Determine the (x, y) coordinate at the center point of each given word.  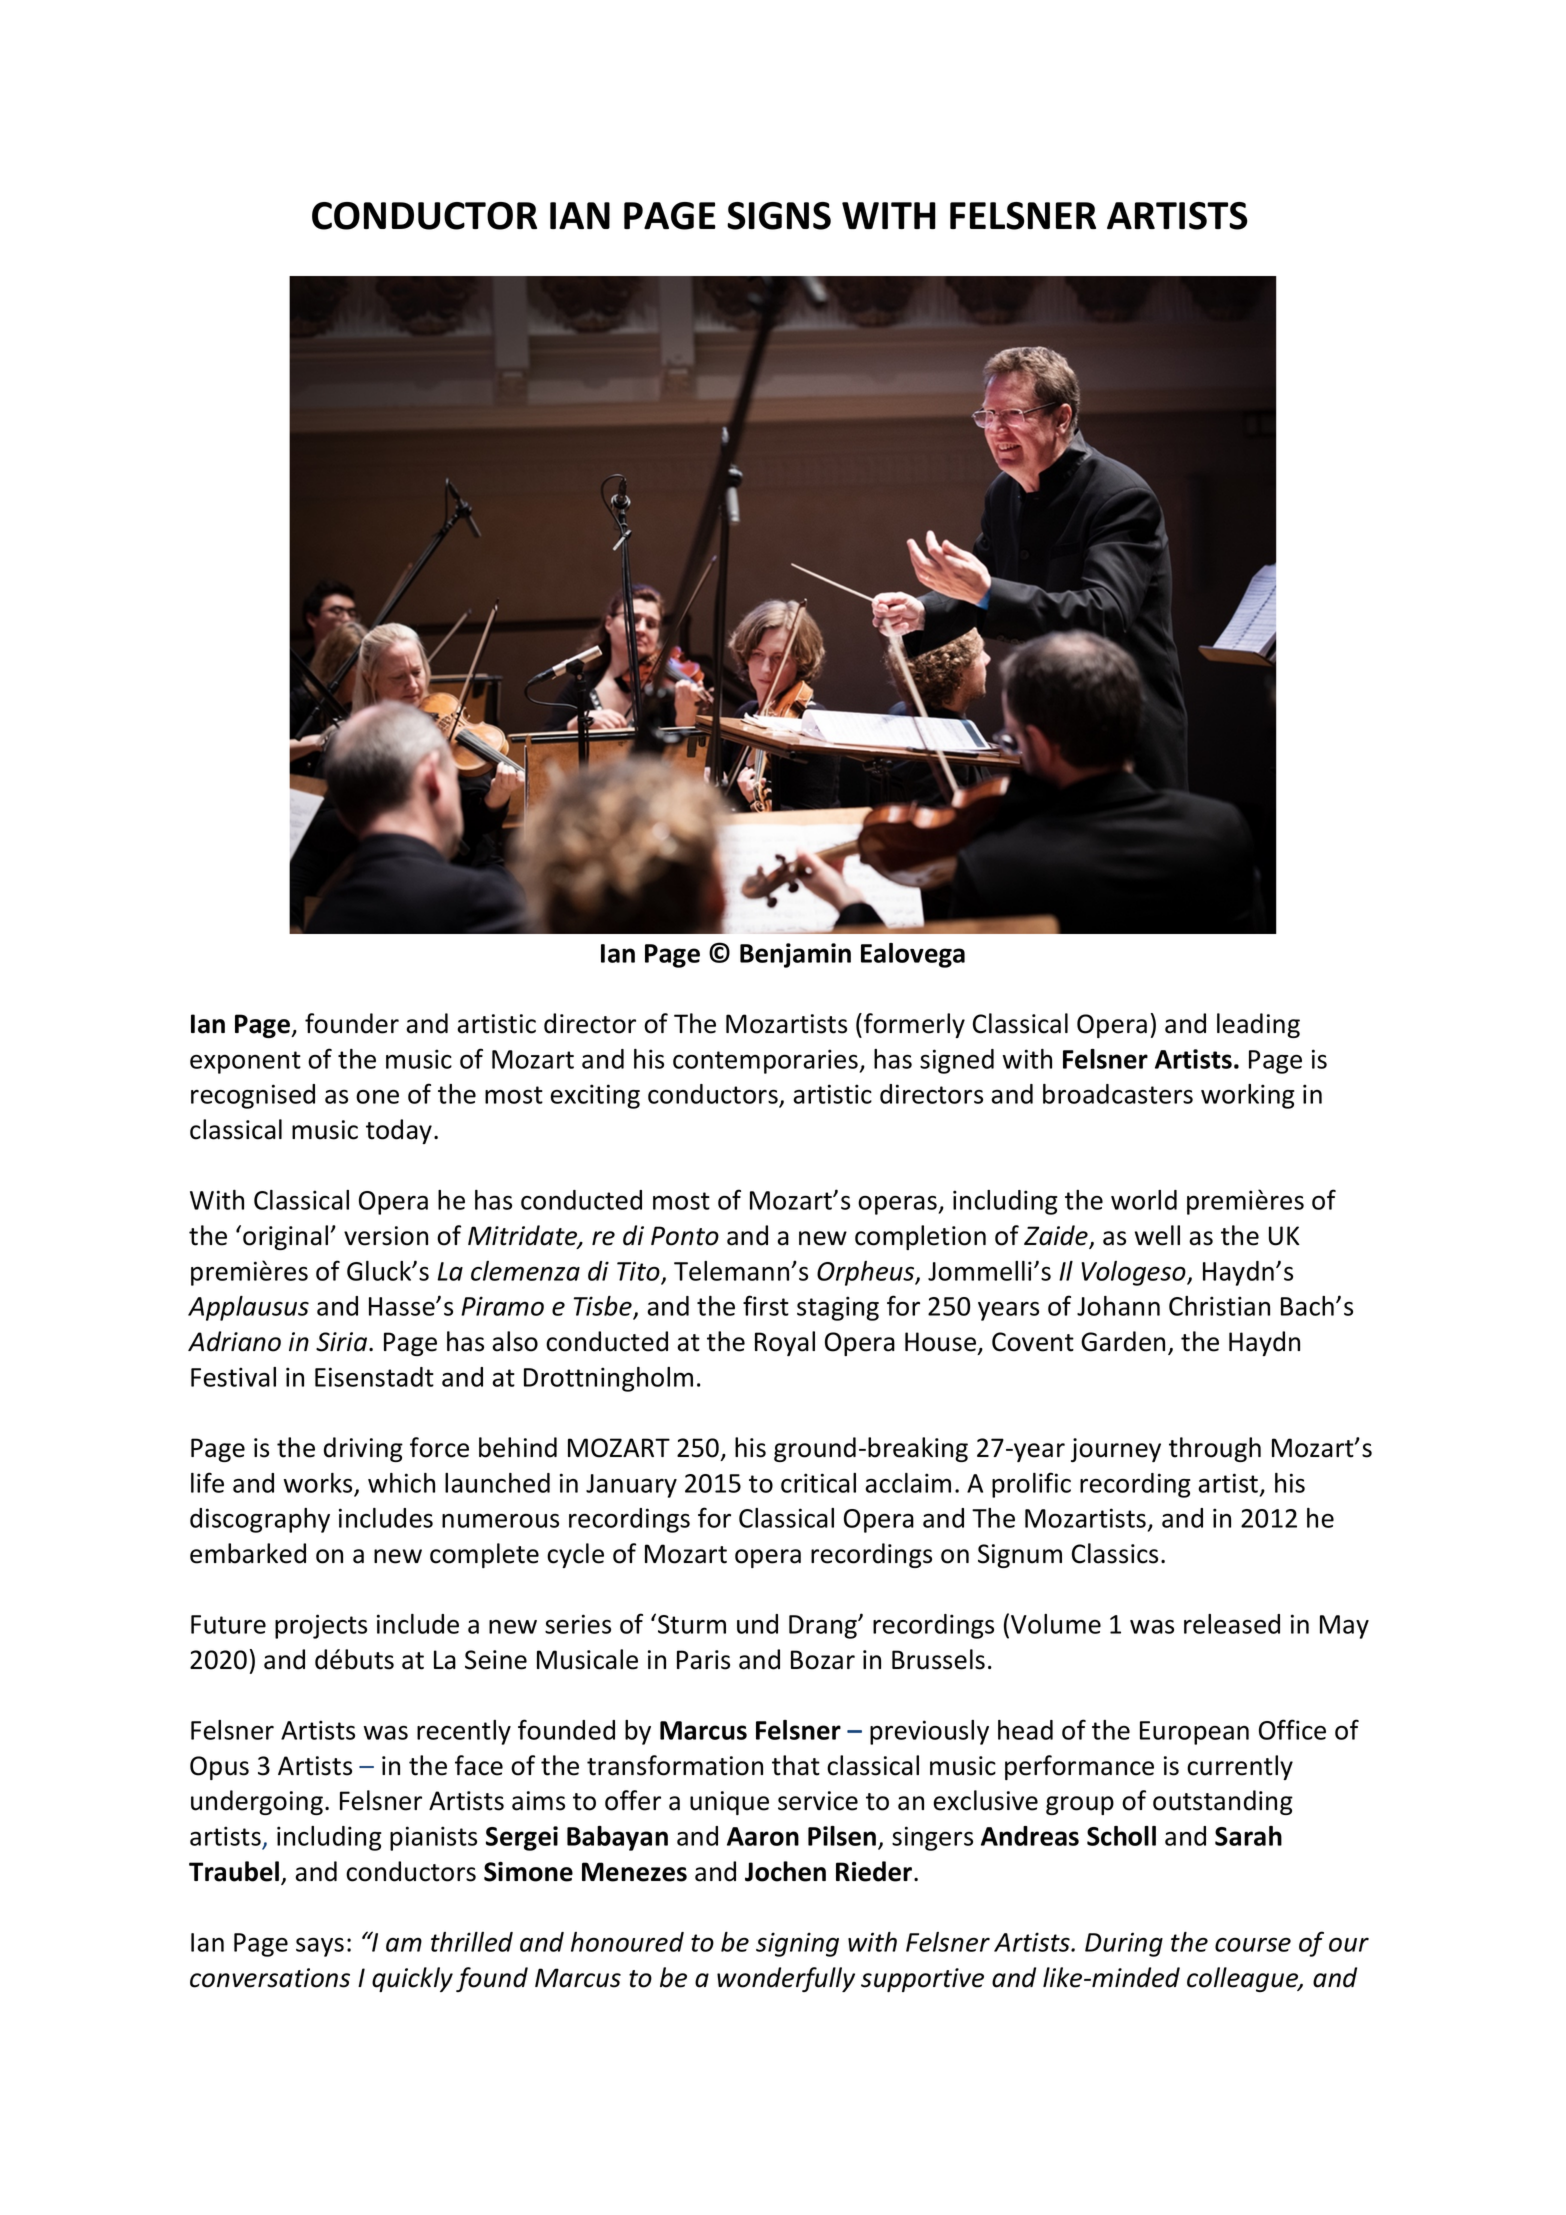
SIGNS (779, 216)
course (1253, 1944)
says (320, 1947)
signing (797, 1944)
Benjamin (795, 955)
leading (1258, 1025)
